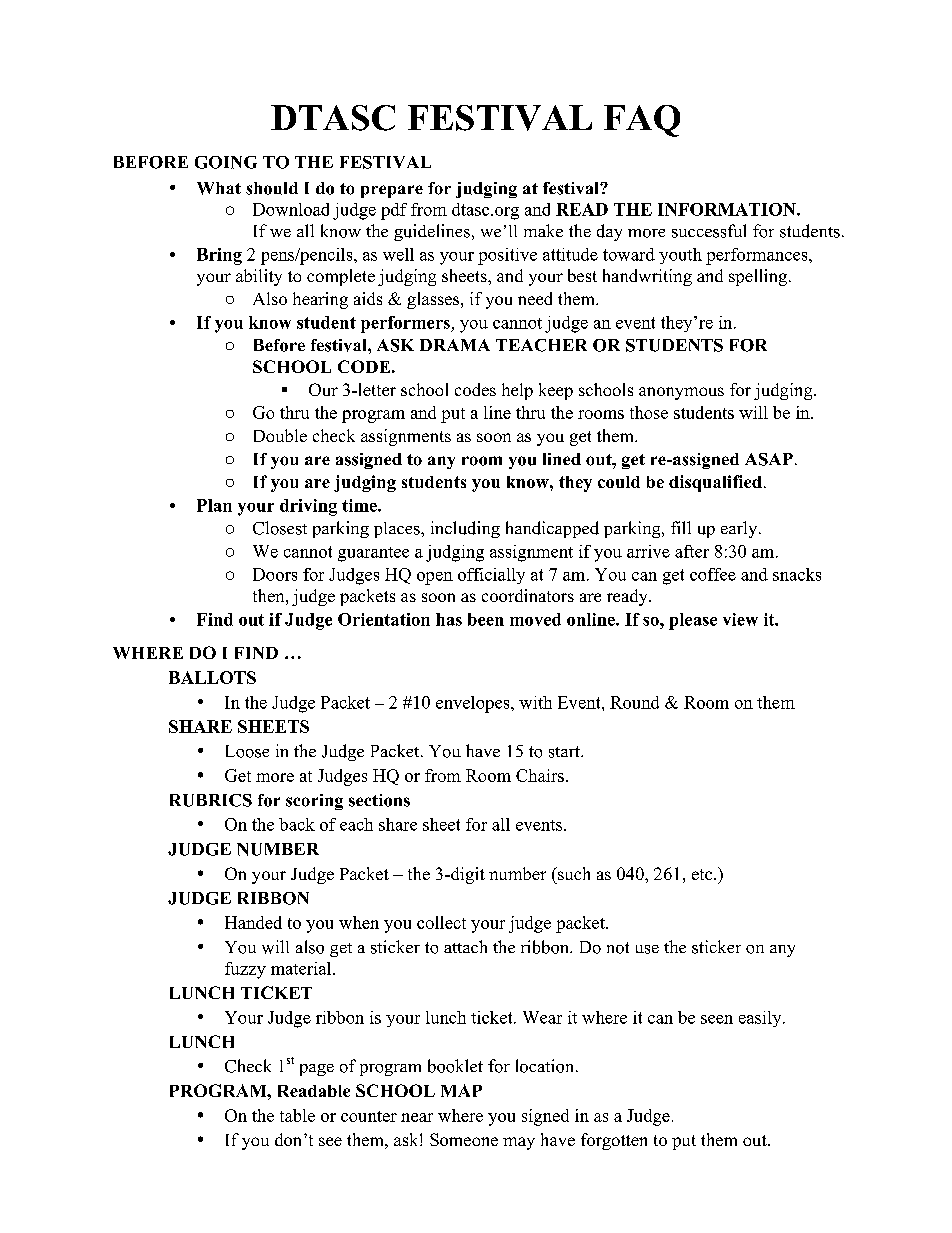  Describe the element at coordinates (486, 619) in the image. I see `been` at that location.
